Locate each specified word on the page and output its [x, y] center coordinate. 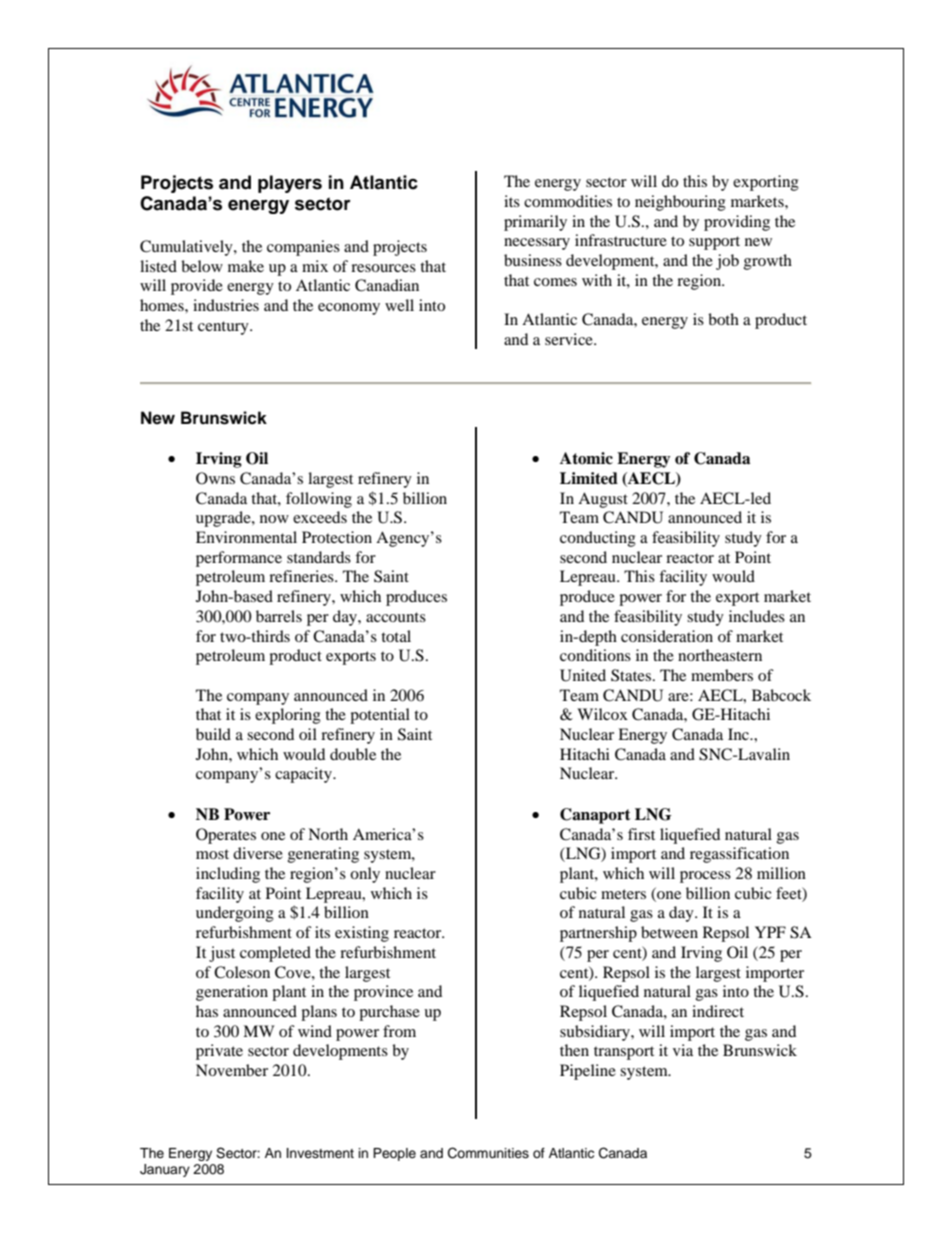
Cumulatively [187, 248]
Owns [215, 478]
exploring [288, 716]
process [705, 877]
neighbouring [680, 203]
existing [362, 934]
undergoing [235, 914]
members [722, 675]
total [396, 636]
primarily [535, 223]
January [165, 1170]
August [603, 500]
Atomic [586, 458]
